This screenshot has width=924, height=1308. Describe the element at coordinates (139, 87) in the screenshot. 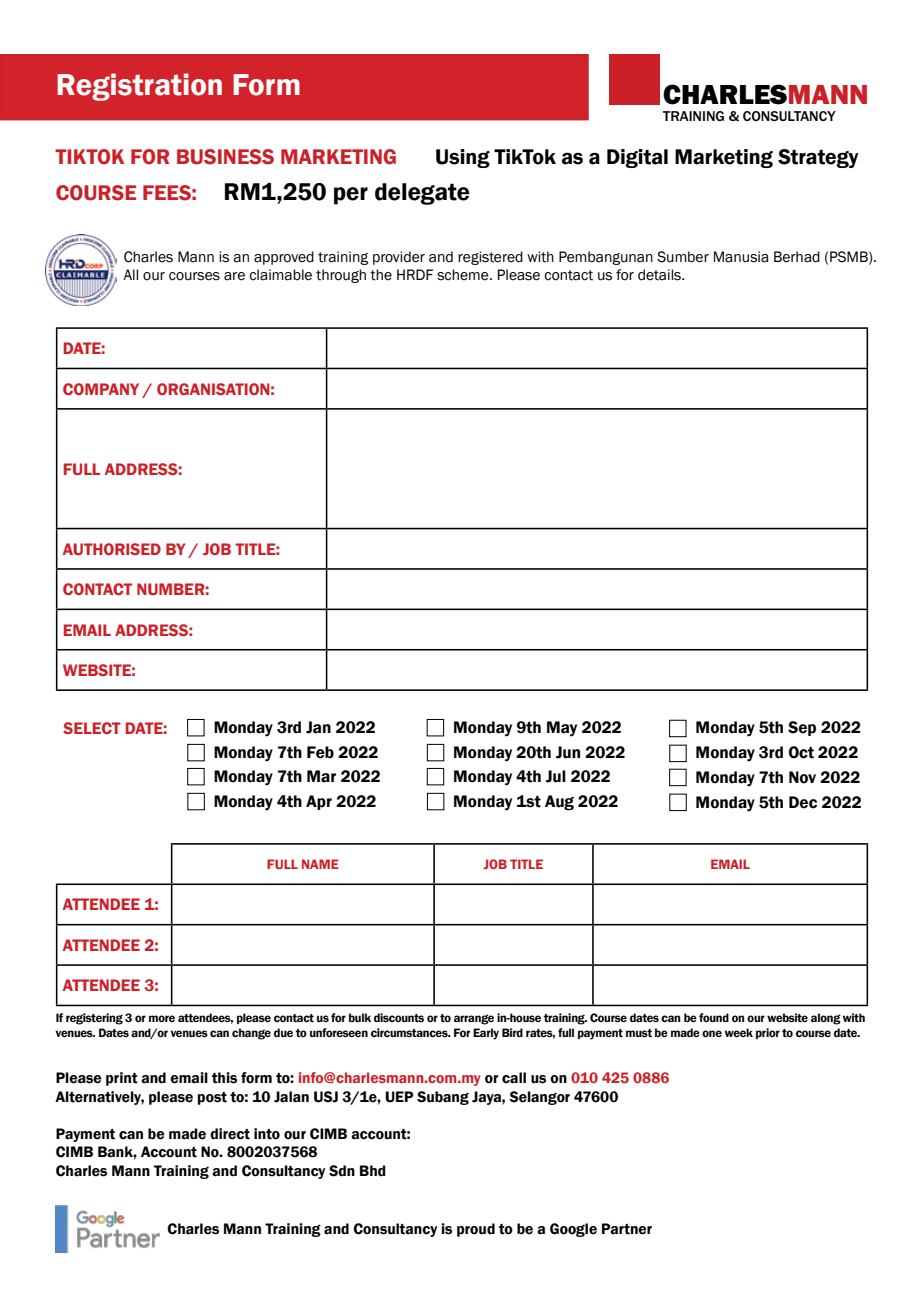

I see `Registration` at that location.
